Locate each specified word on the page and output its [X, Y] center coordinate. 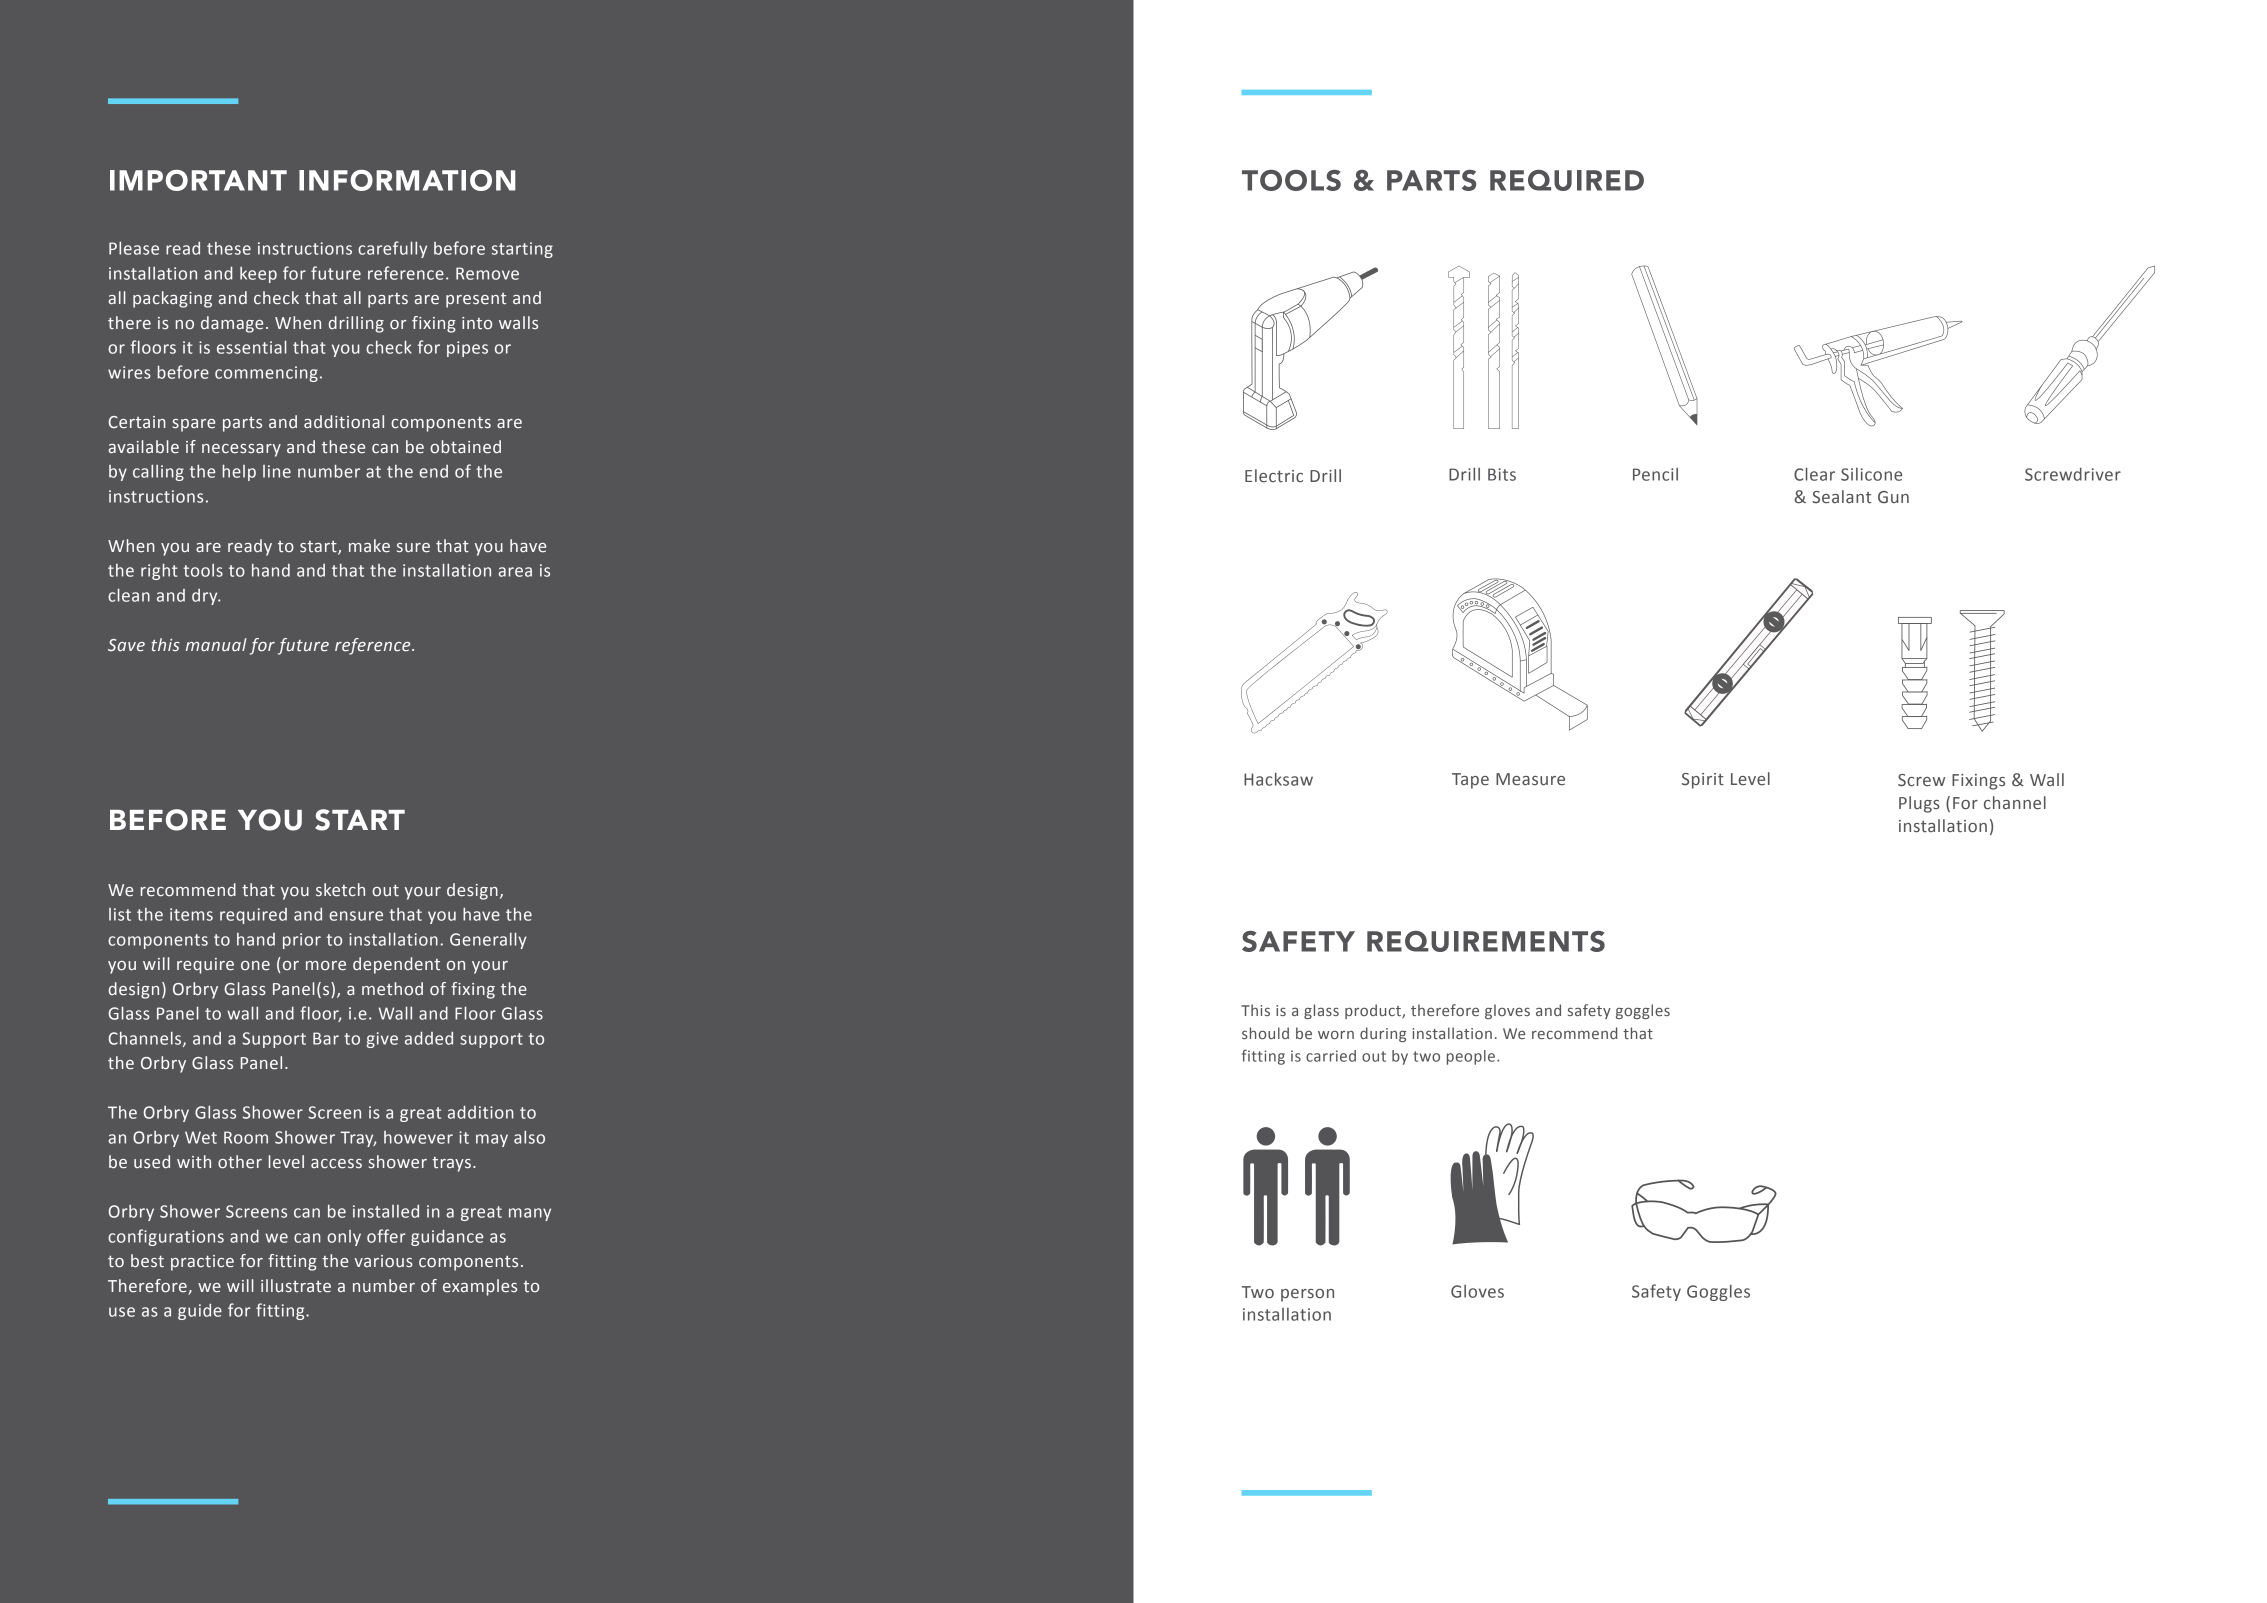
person [1307, 1295]
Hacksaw [1278, 779]
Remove [487, 273]
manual [216, 645]
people [1471, 1057]
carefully [392, 249]
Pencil [1655, 474]
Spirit [1703, 781]
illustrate [296, 1286]
